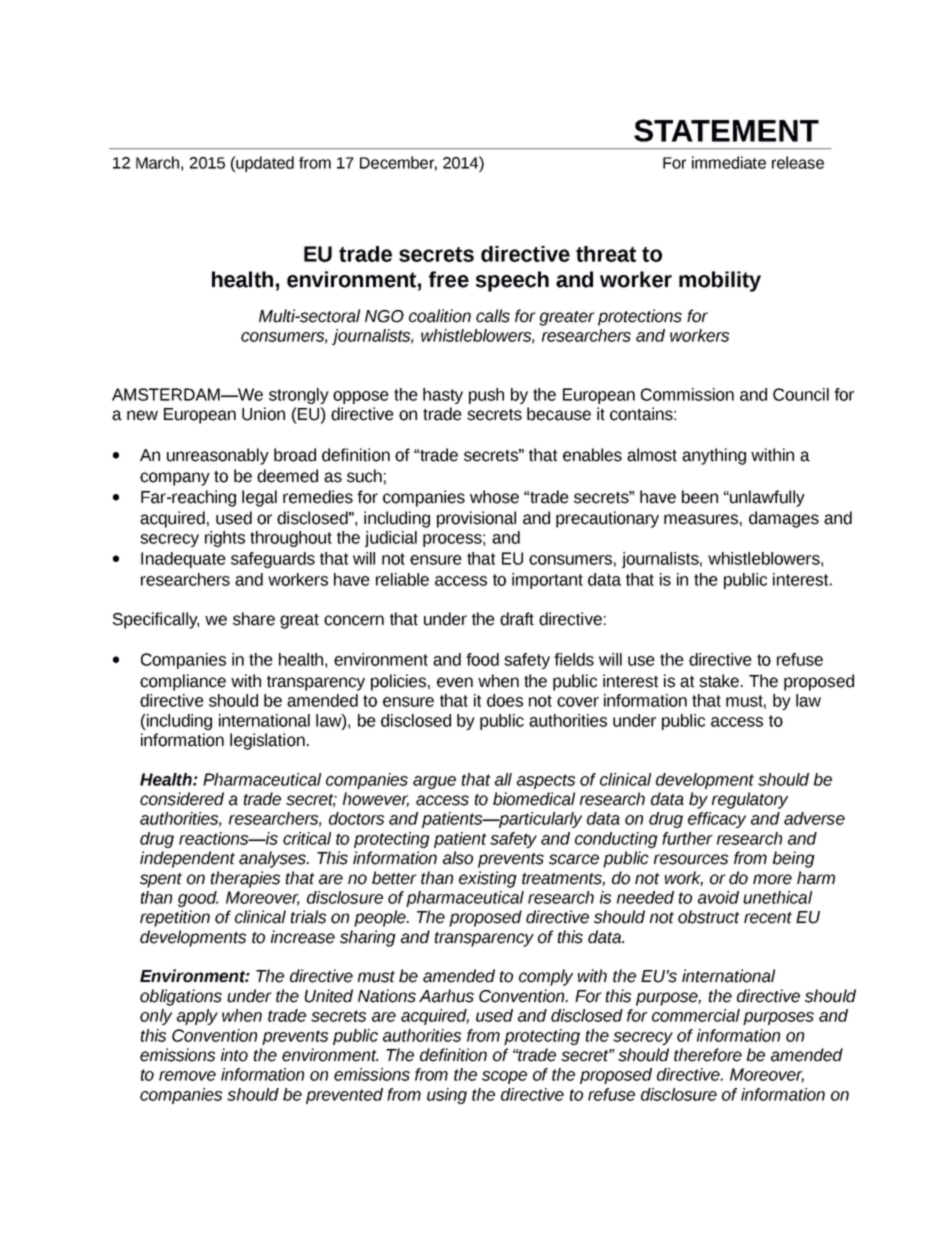  Describe the element at coordinates (218, 456) in the document. I see `unreasonably` at that location.
